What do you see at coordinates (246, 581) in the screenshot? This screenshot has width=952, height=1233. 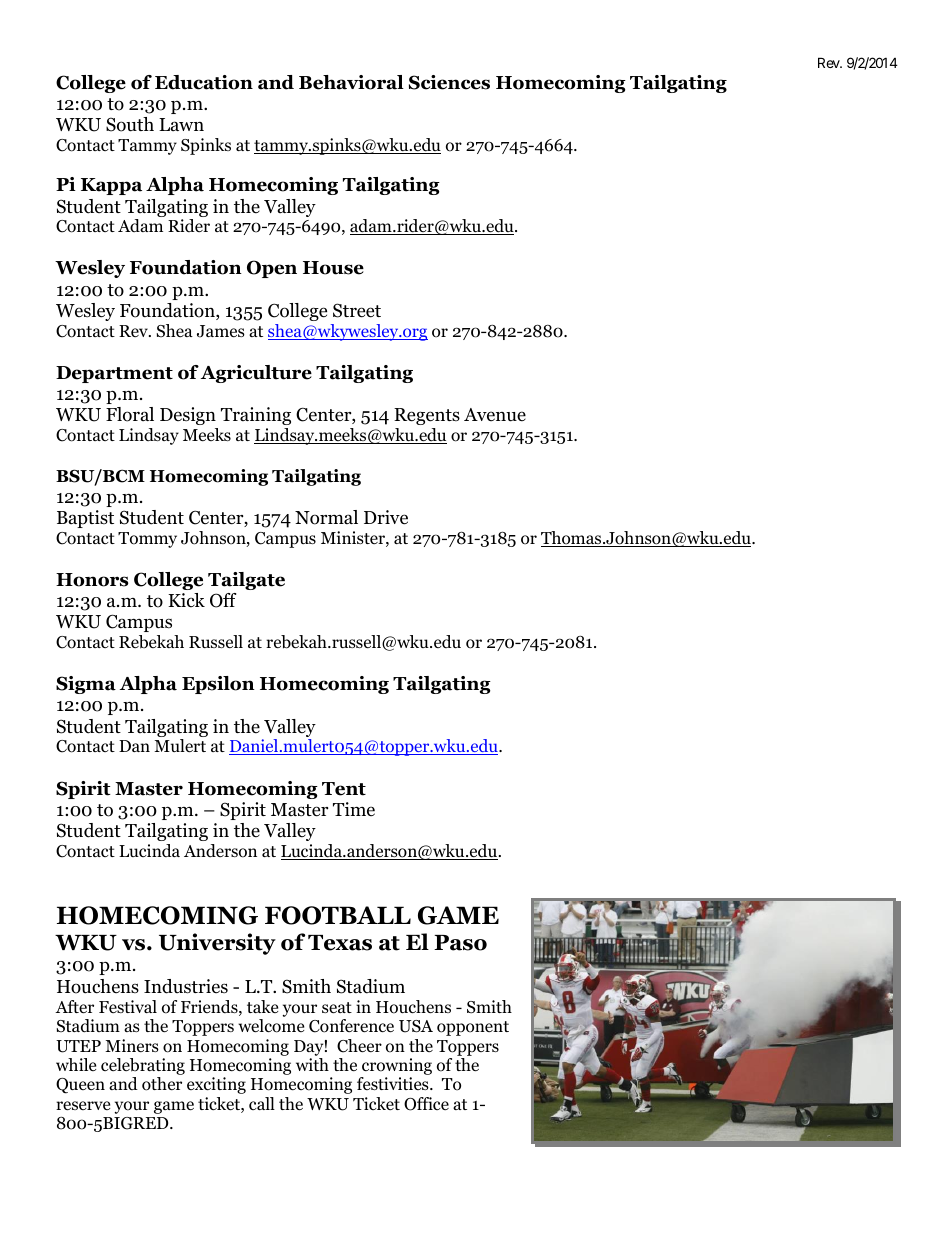 I see `Tailgate` at bounding box center [246, 581].
